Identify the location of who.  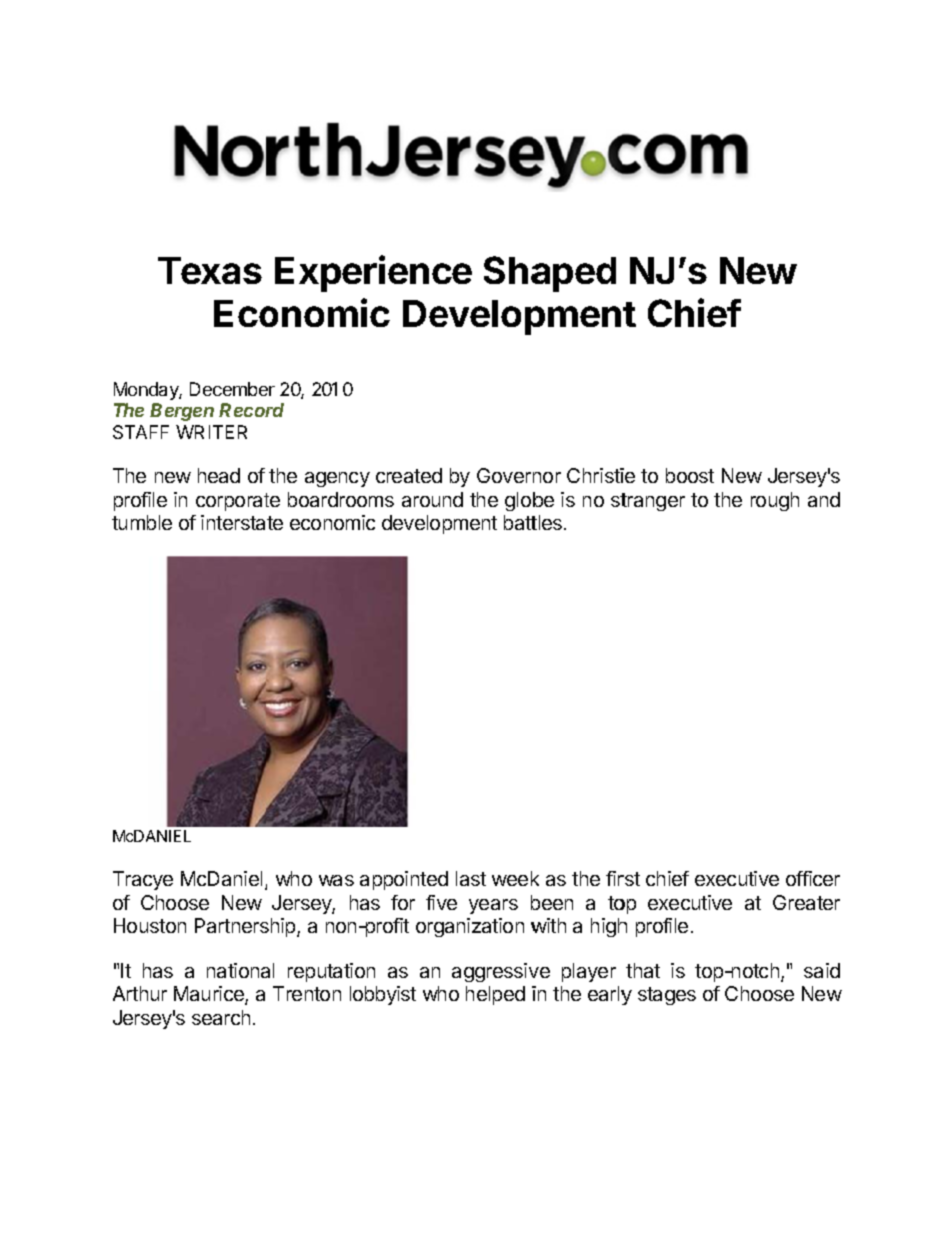
(294, 878).
